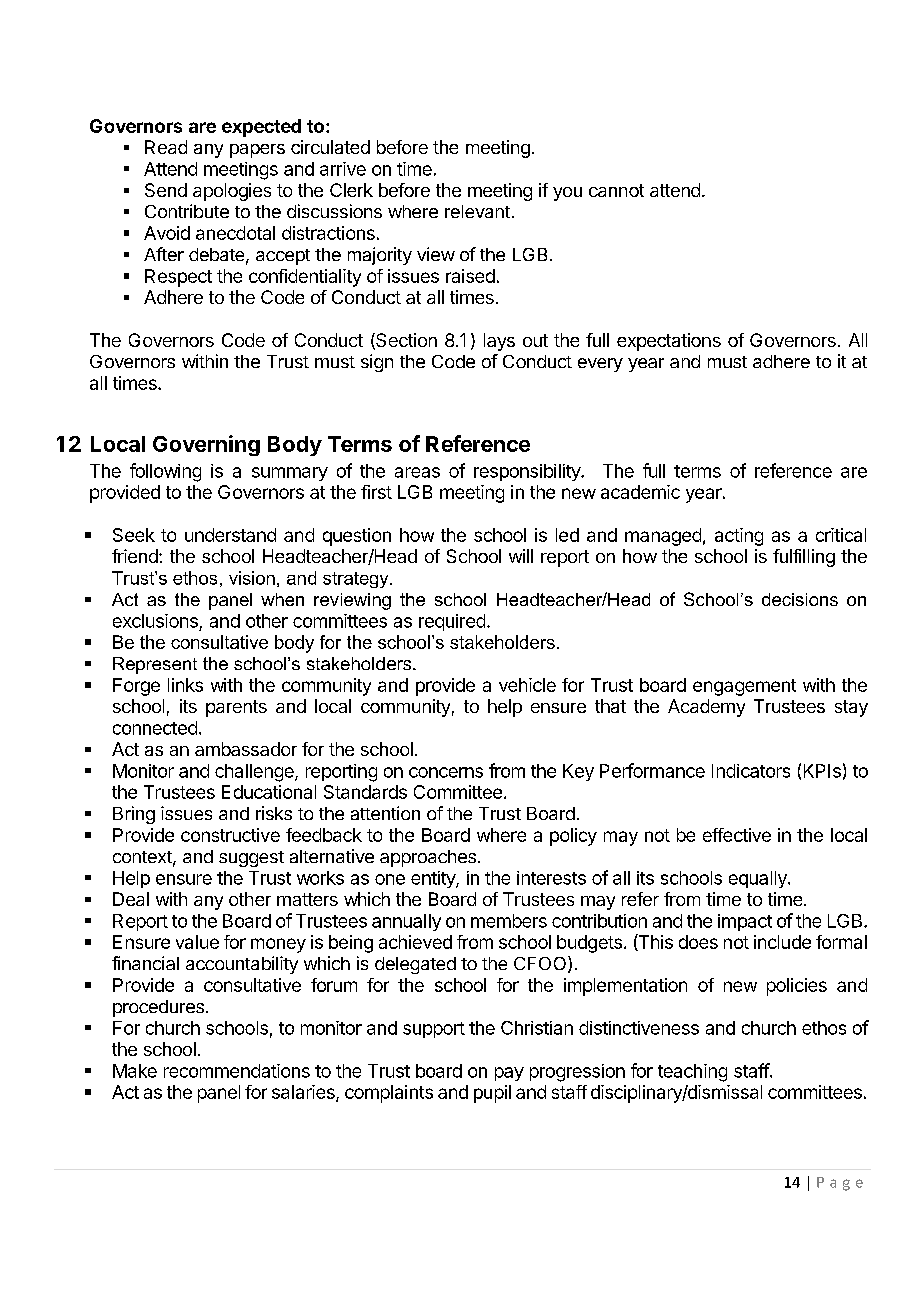  I want to click on required, so click(452, 622).
